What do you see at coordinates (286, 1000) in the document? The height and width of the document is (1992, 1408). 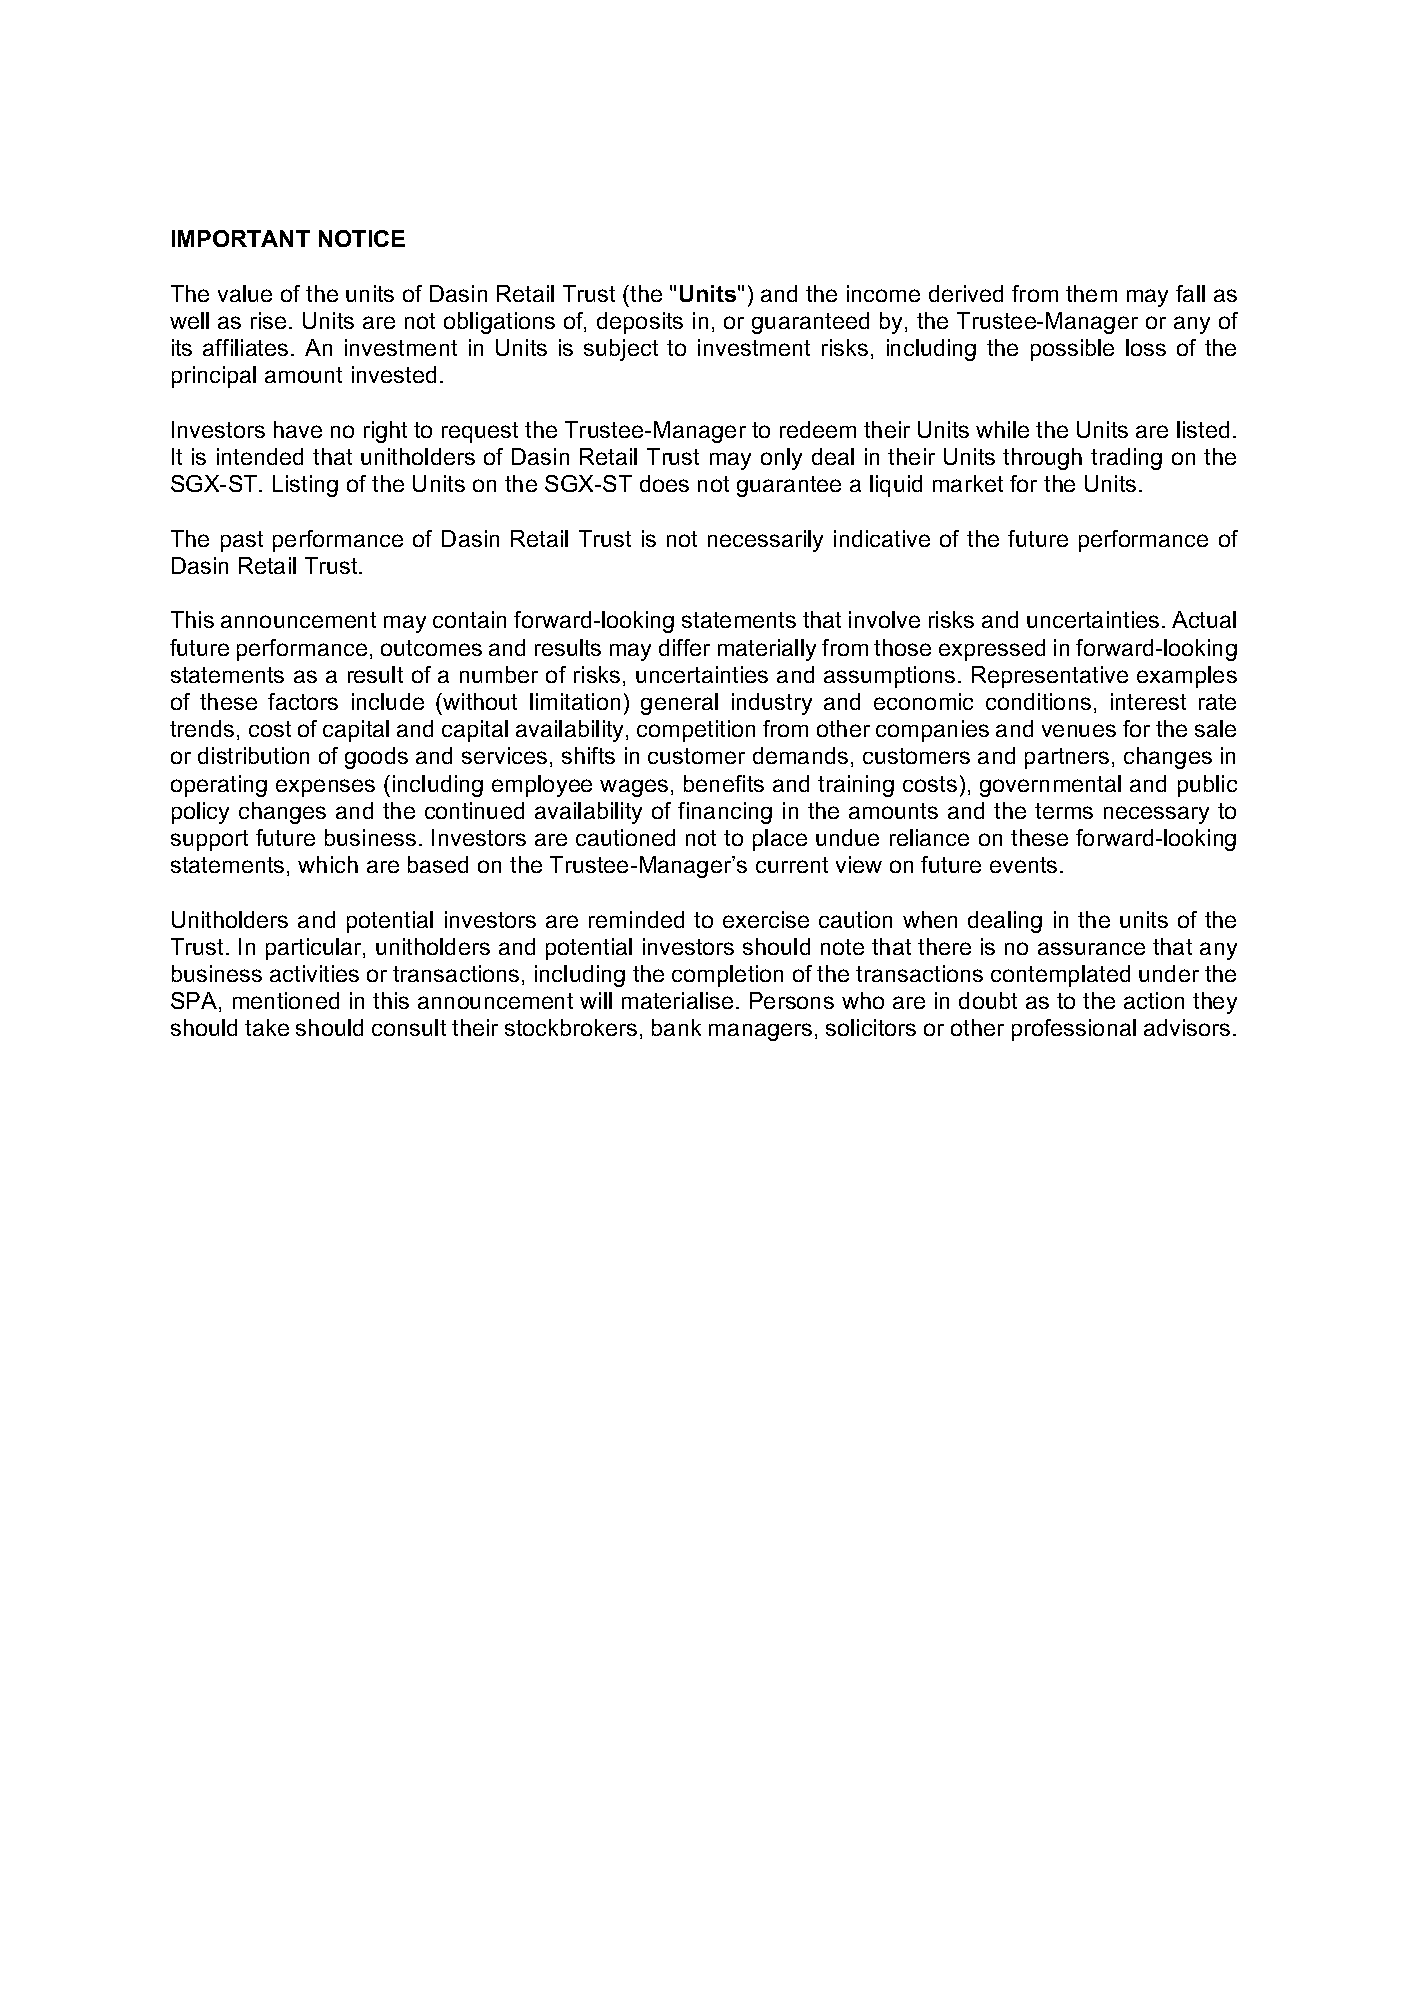 I see `mentioned` at bounding box center [286, 1000].
